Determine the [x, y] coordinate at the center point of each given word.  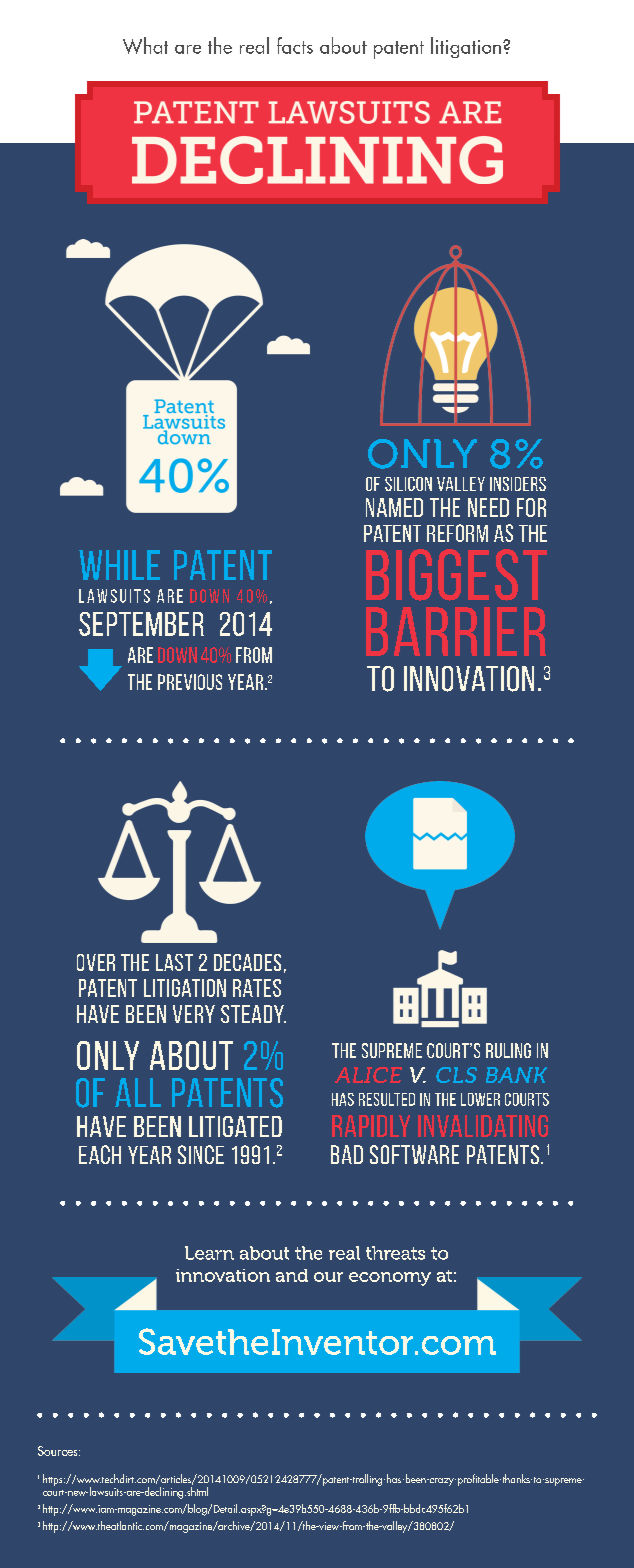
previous [190, 682]
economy [390, 1279]
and [292, 1275]
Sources [59, 1451]
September [141, 624]
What [145, 45]
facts [295, 45]
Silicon [408, 484]
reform [457, 533]
